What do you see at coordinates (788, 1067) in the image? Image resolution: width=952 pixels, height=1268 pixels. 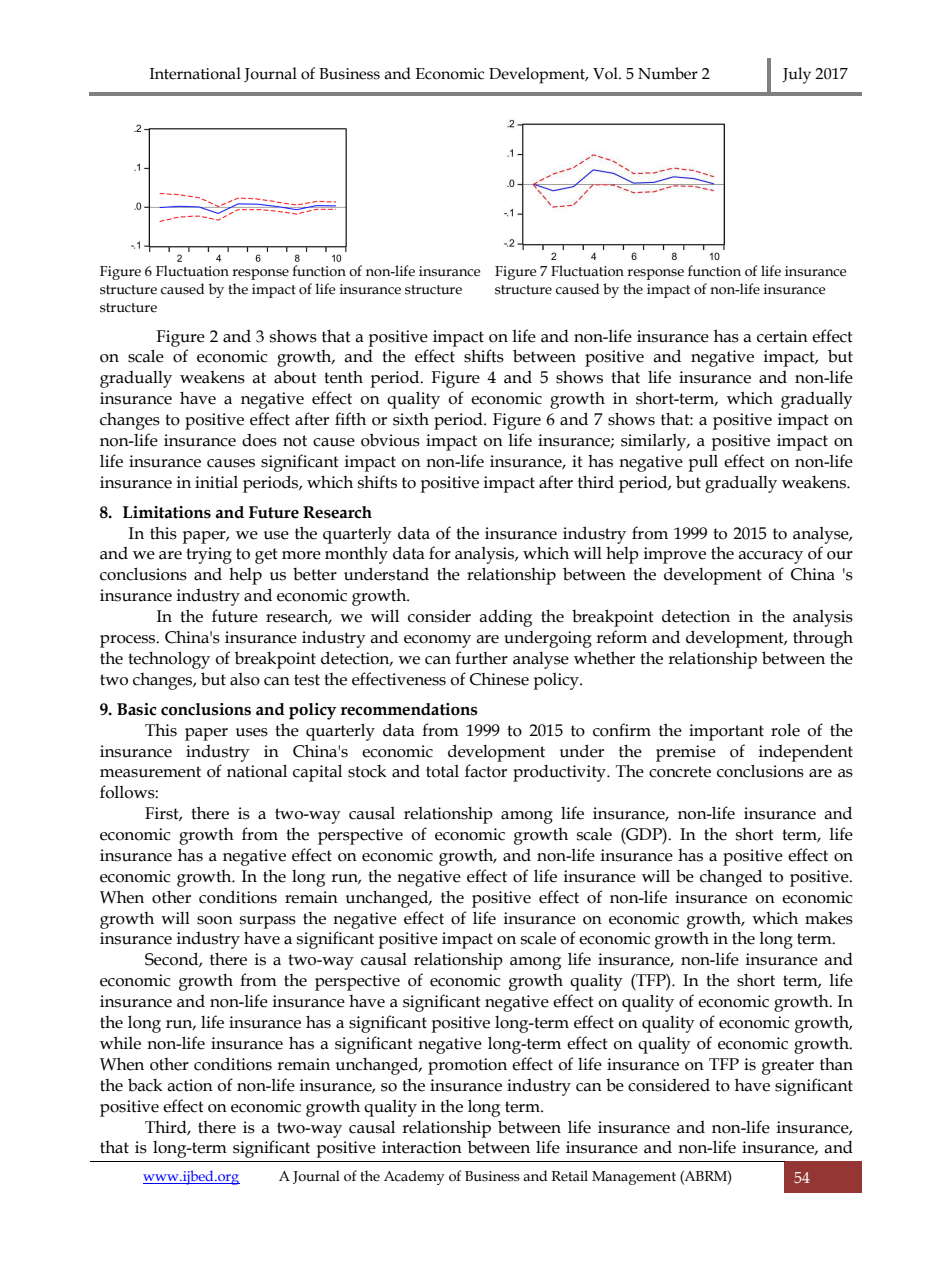 I see `greater` at bounding box center [788, 1067].
